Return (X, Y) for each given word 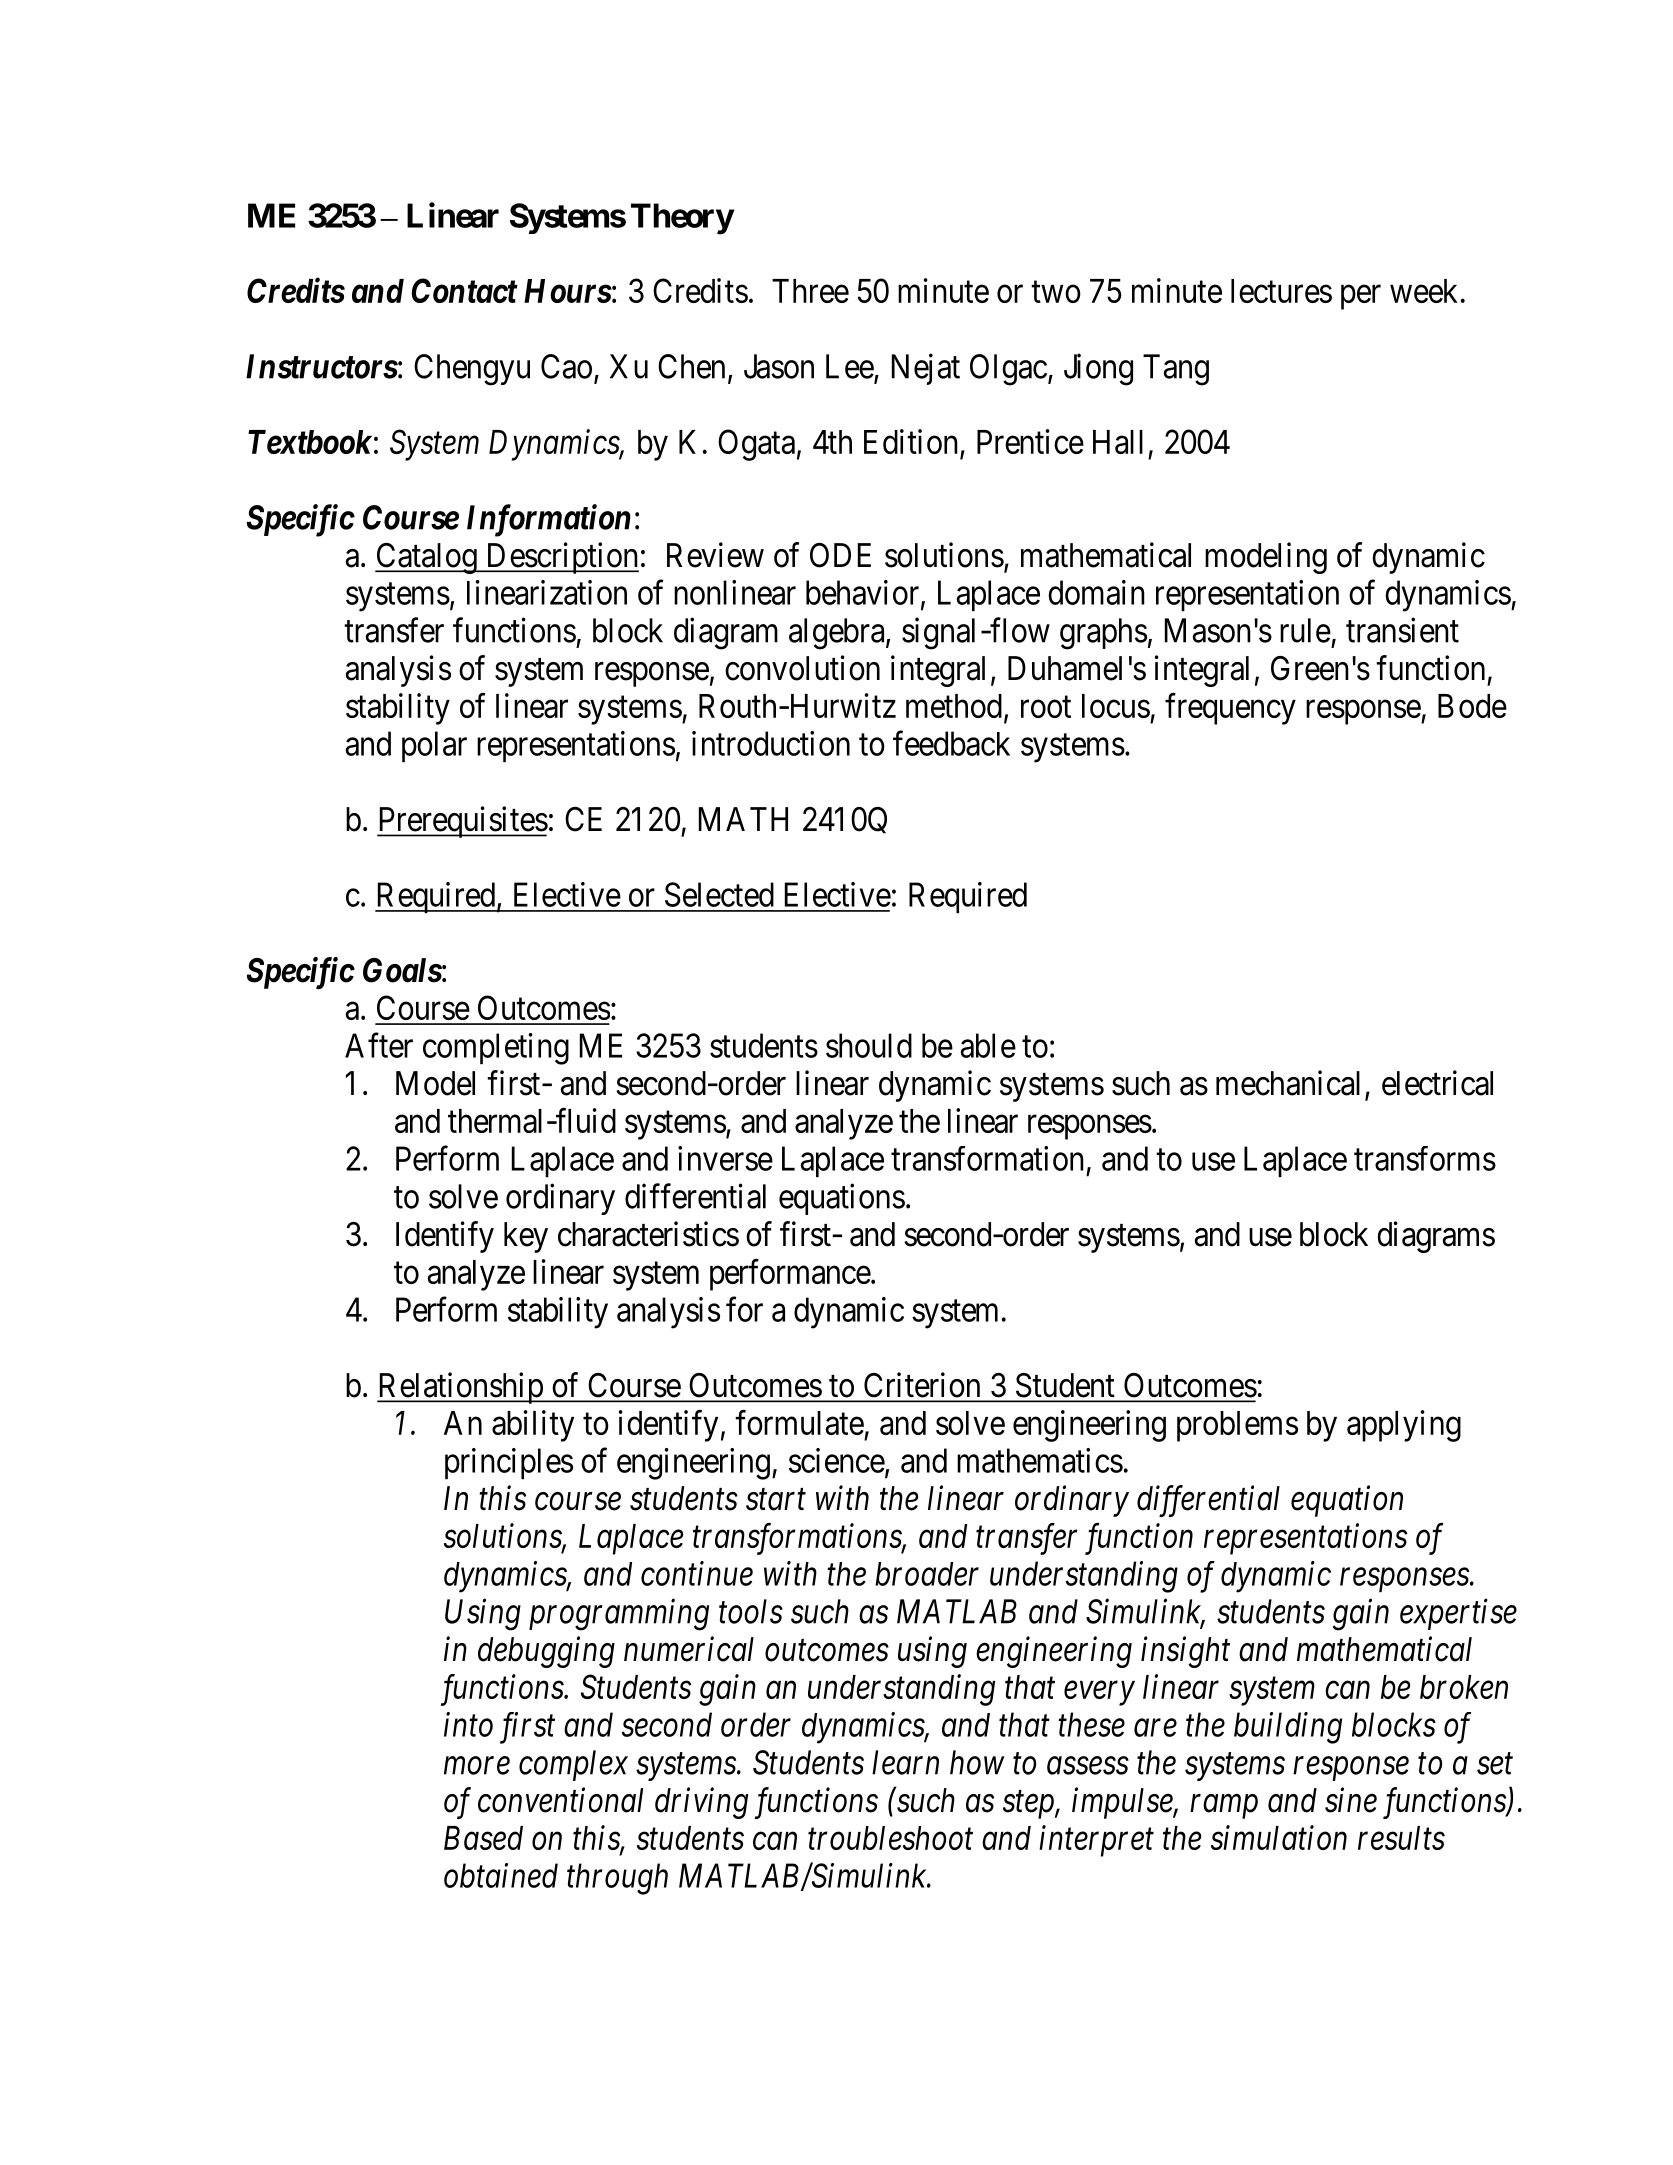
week (1424, 291)
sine (1351, 1800)
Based (483, 1838)
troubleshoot (890, 1838)
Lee (850, 367)
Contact (465, 290)
